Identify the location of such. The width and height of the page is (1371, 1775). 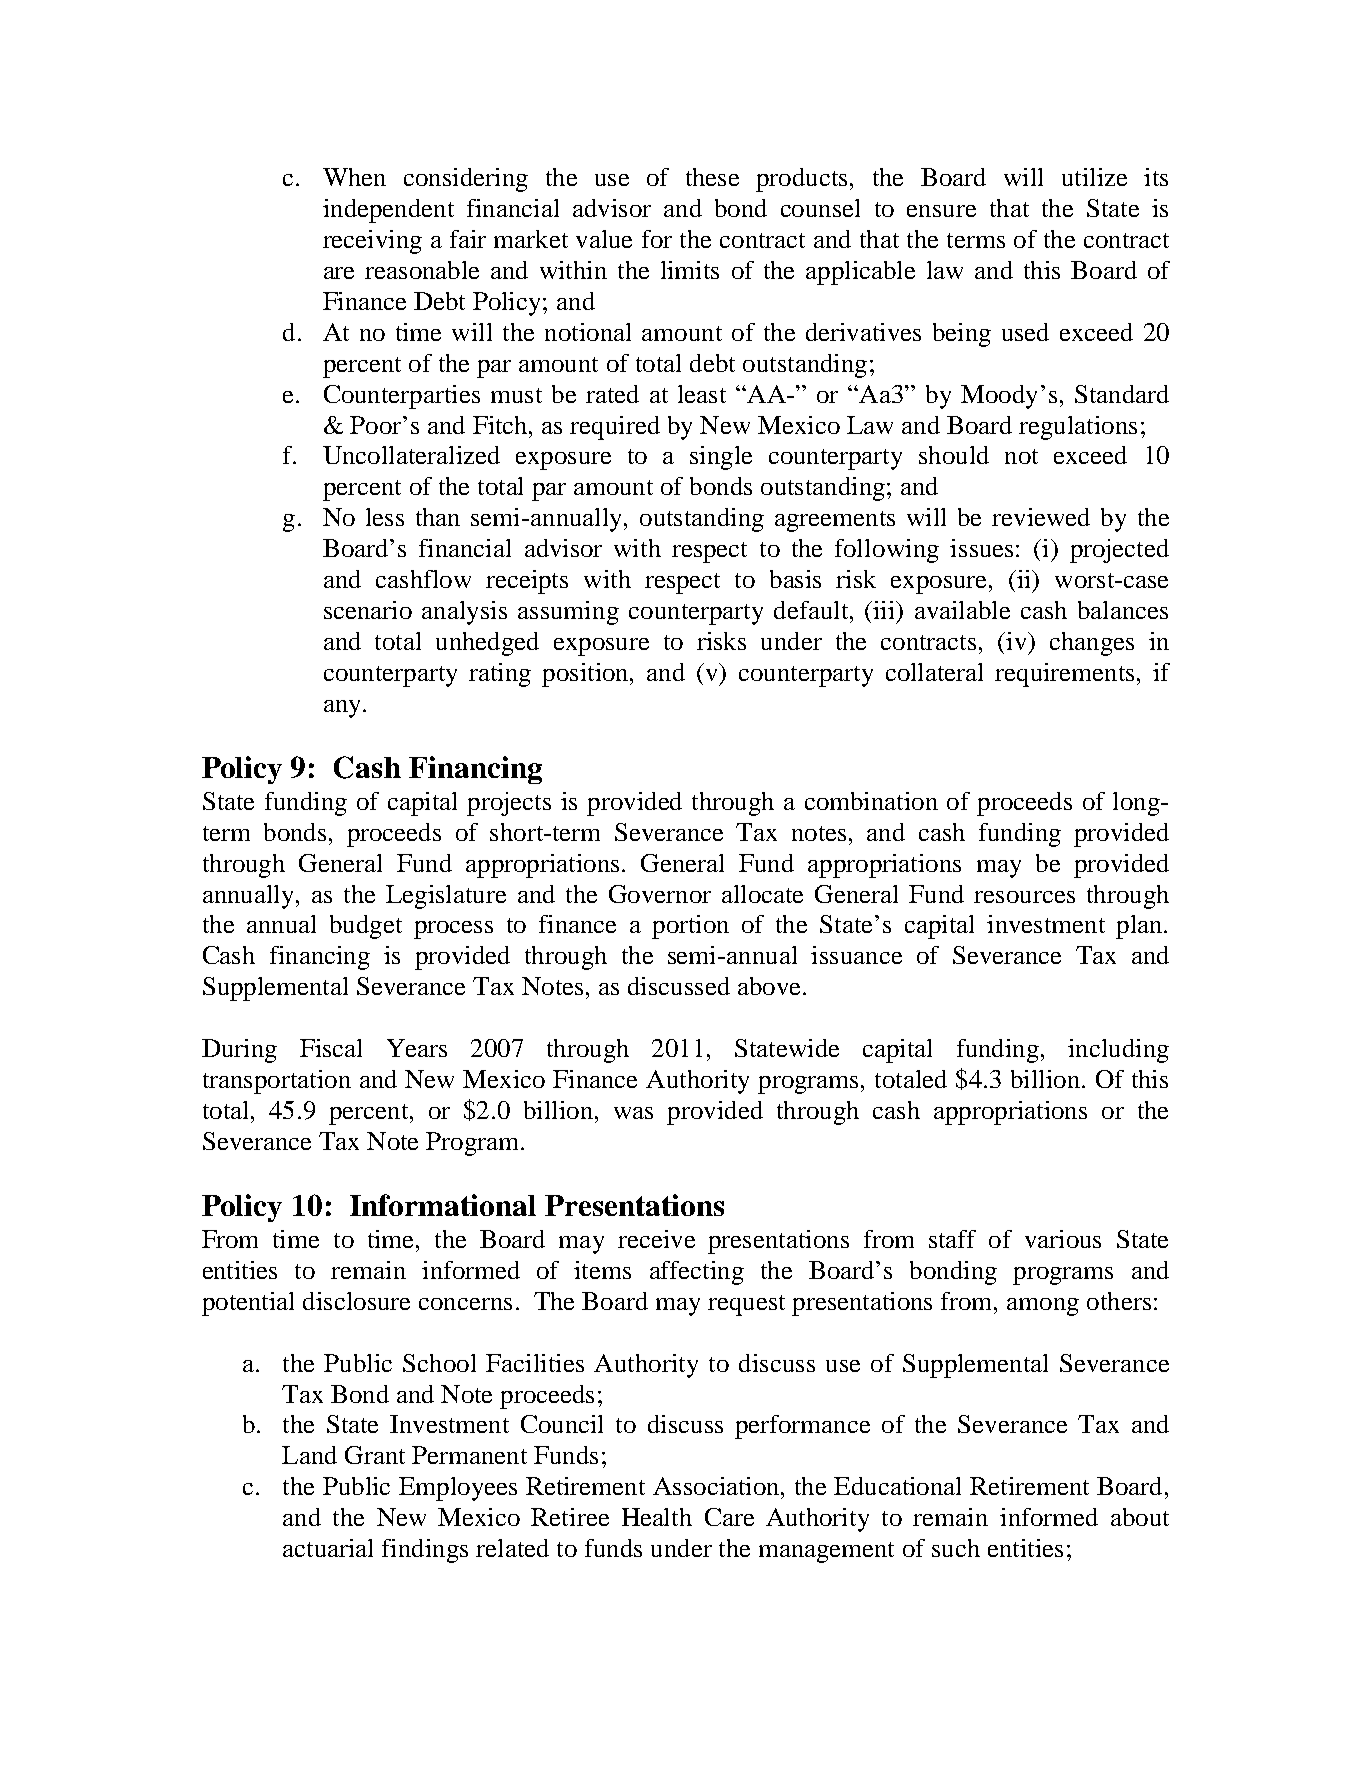
(956, 1548).
